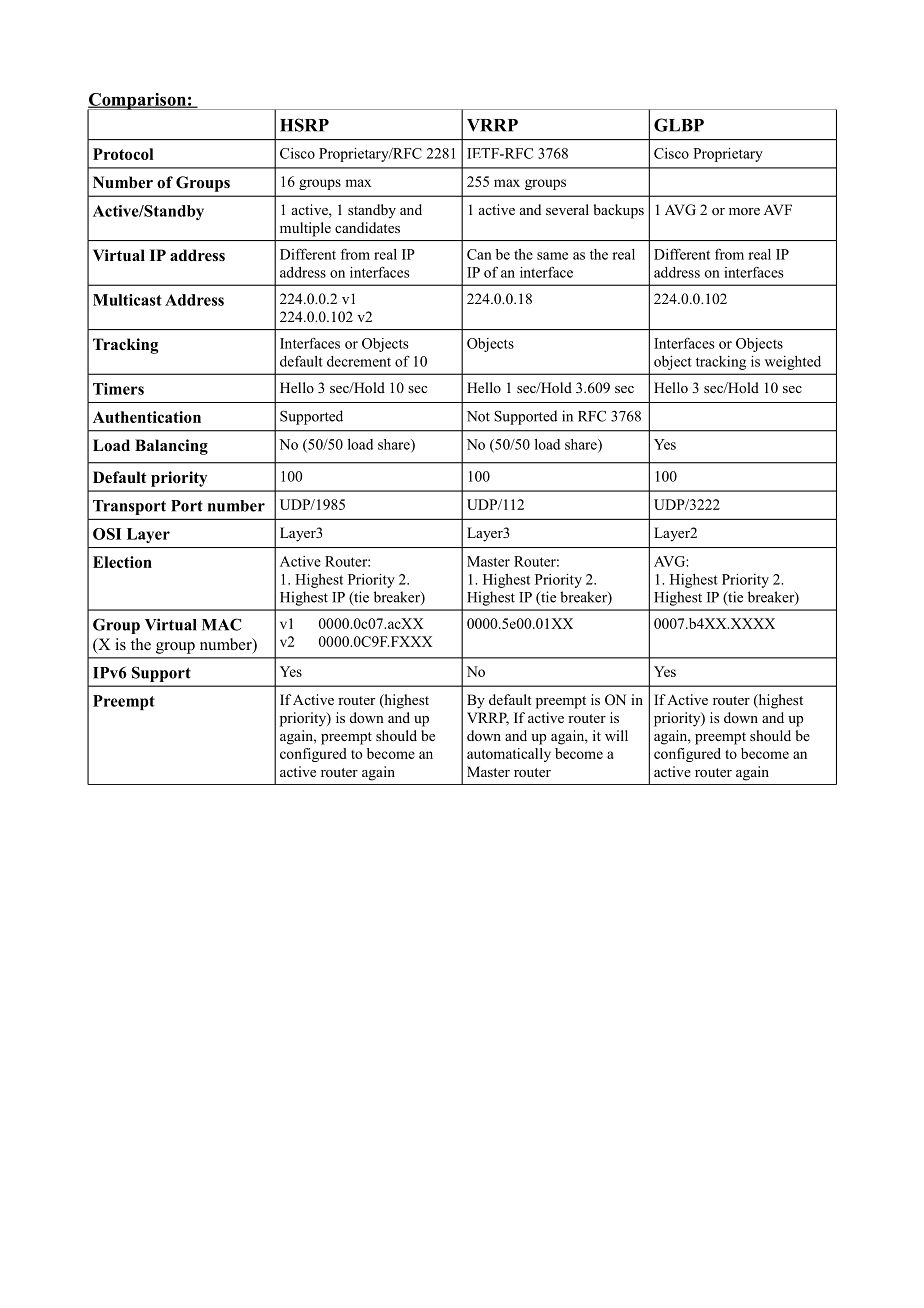  What do you see at coordinates (567, 209) in the page?
I see `several` at bounding box center [567, 209].
